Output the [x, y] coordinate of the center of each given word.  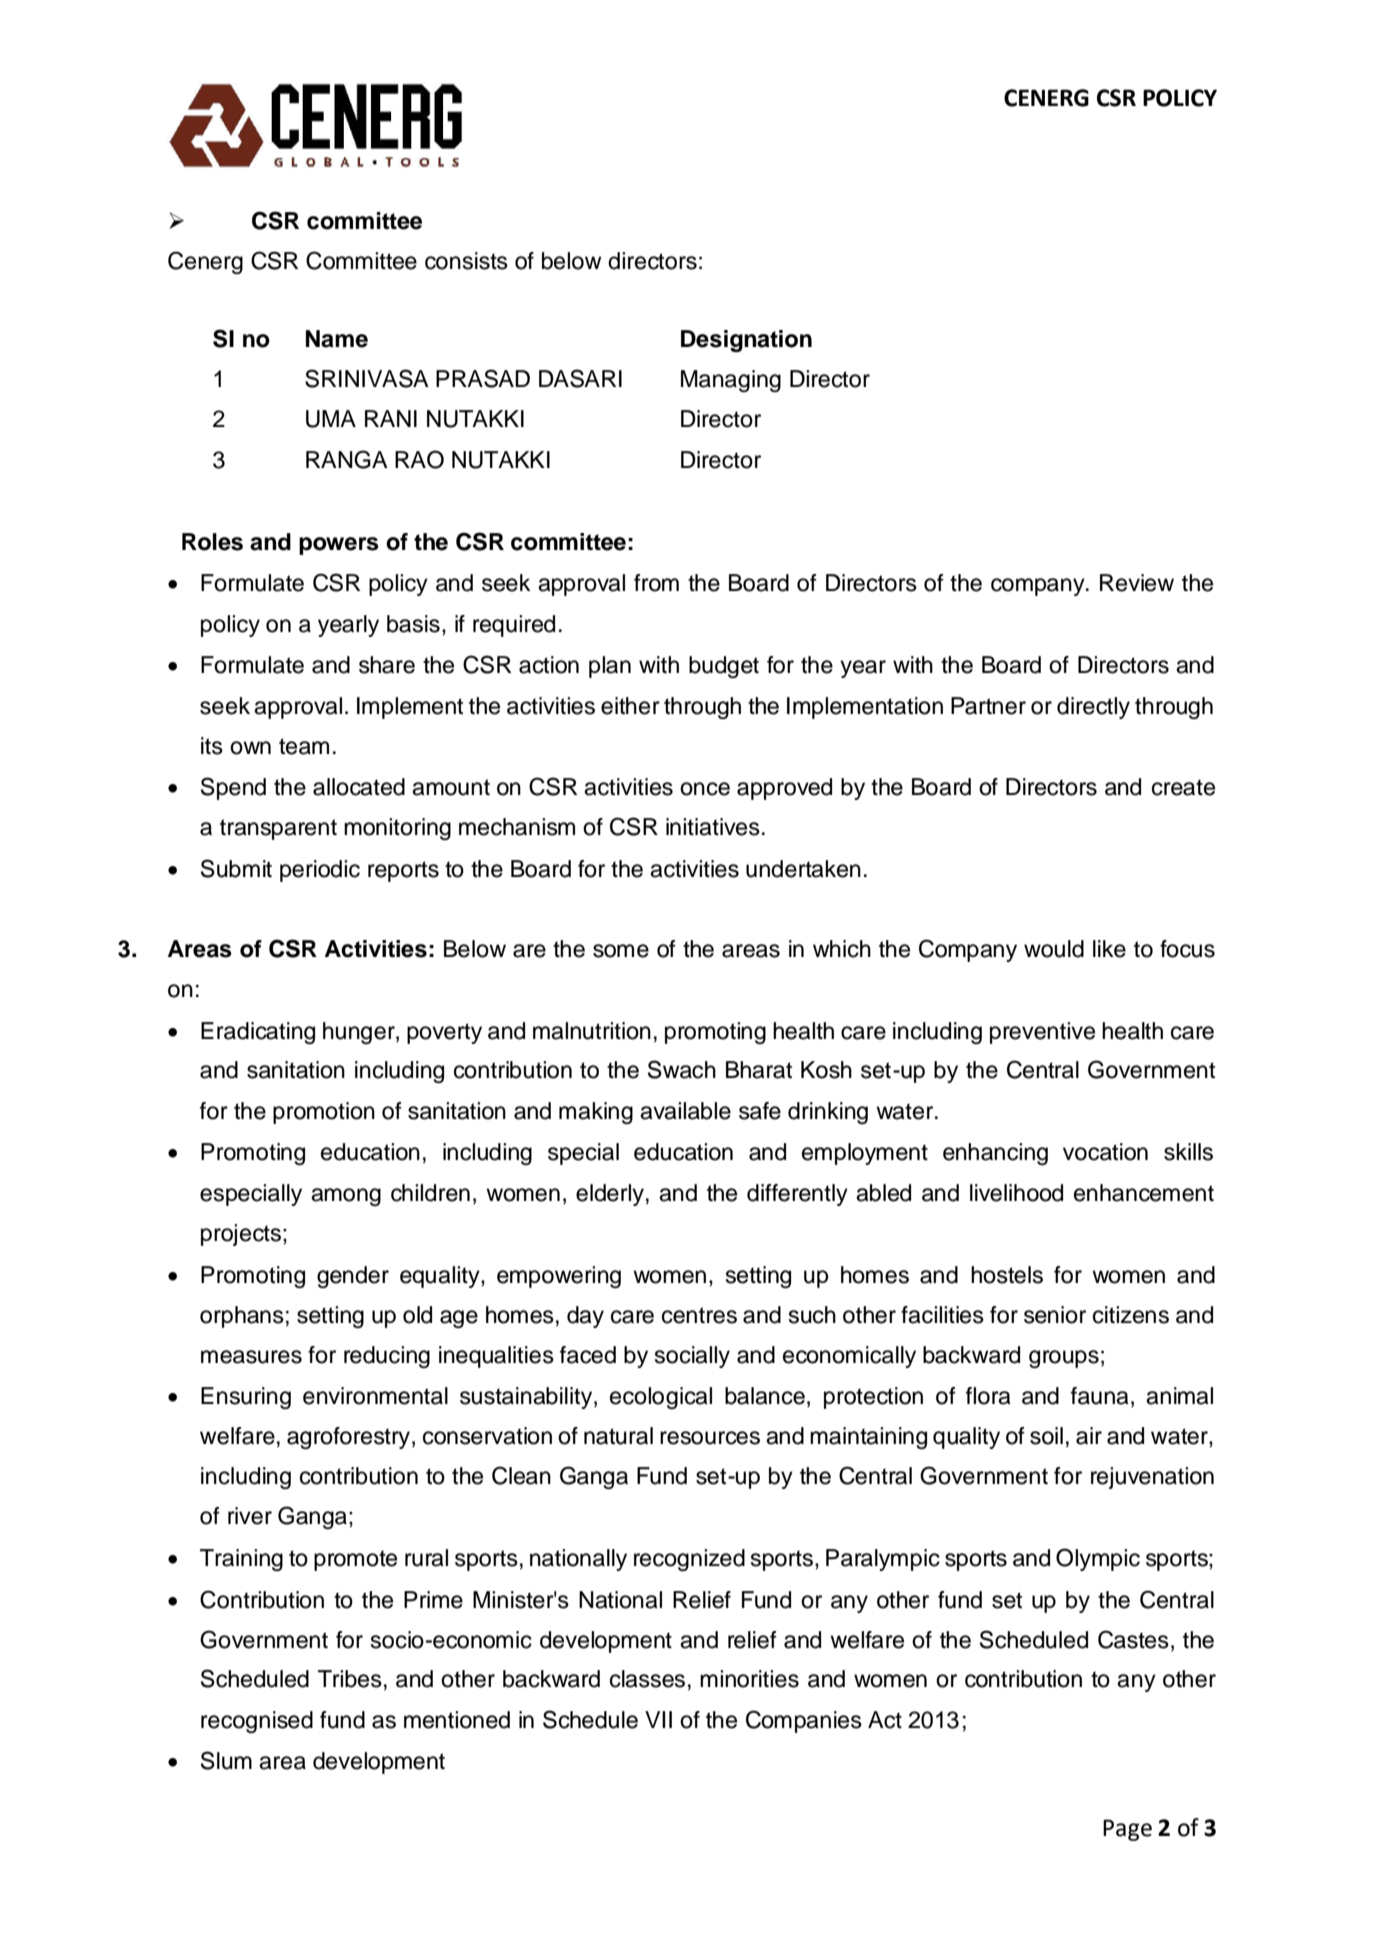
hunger [360, 1033]
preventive [1042, 1033]
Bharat [759, 1070]
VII [658, 1719]
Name [337, 339]
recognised [257, 1722]
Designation [746, 341]
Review [1137, 583]
